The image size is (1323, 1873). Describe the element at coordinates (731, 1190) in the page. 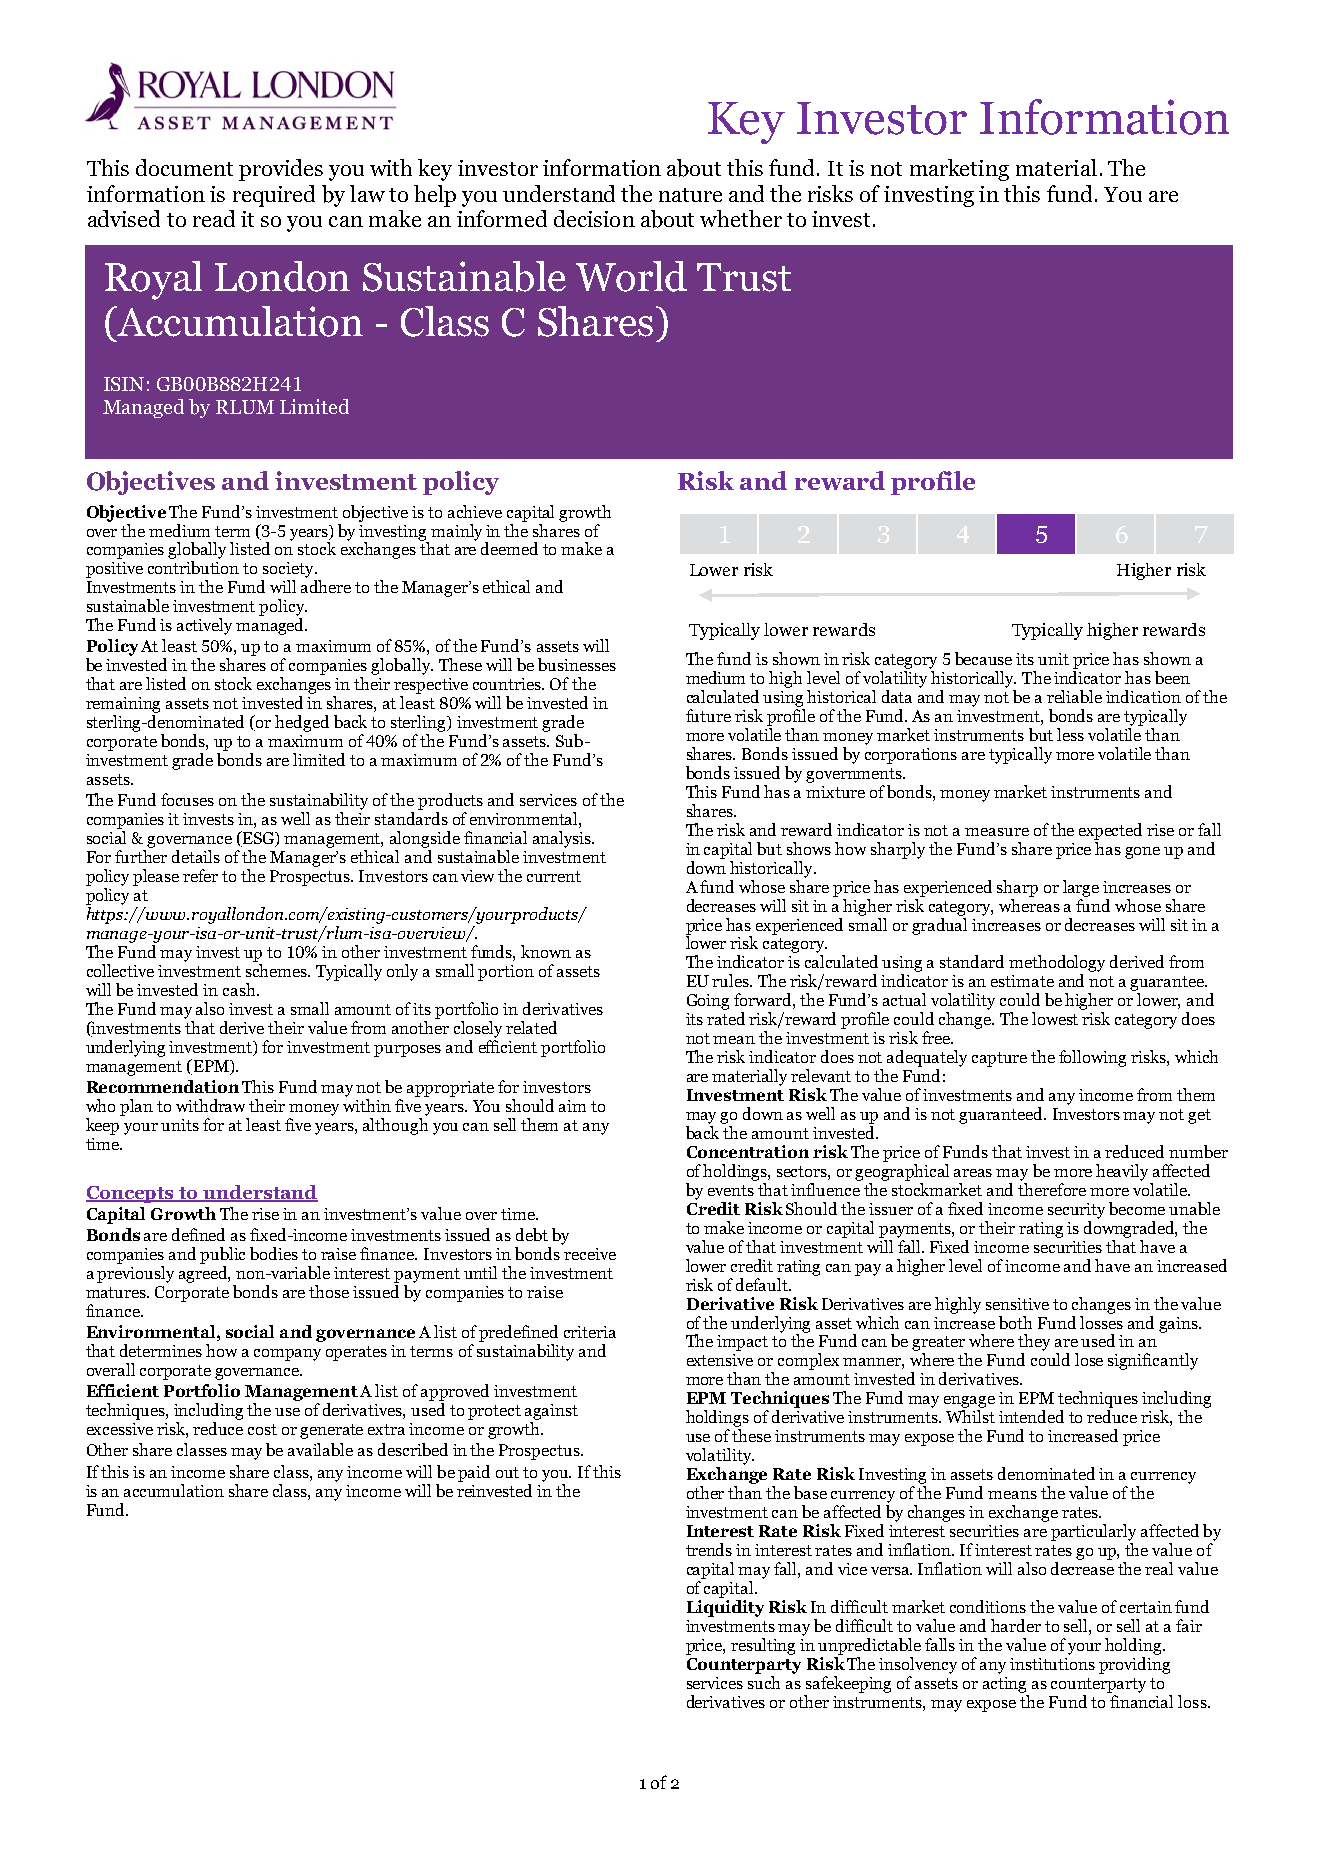

I see `events` at that location.
